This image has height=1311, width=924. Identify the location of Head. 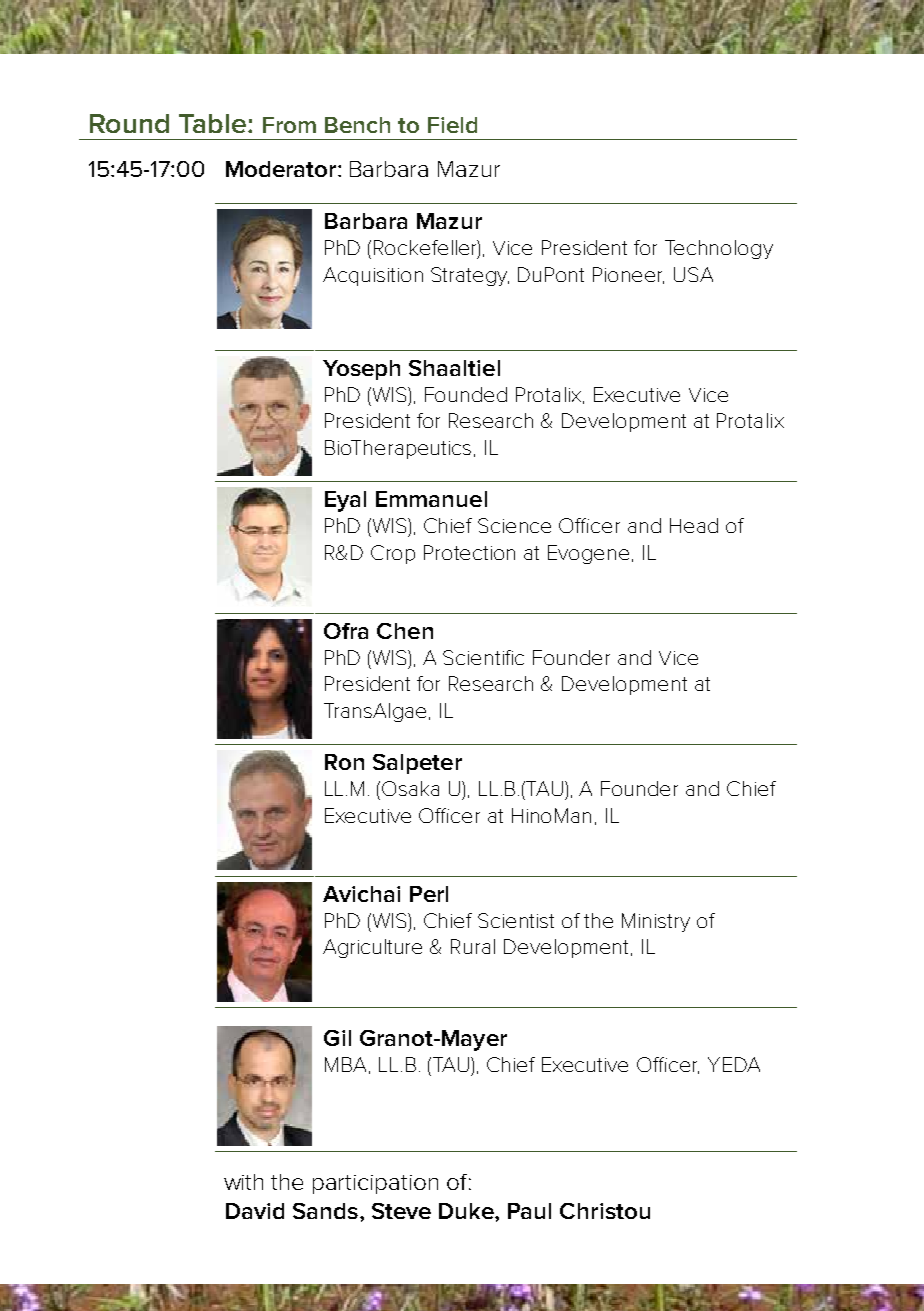
(694, 525).
